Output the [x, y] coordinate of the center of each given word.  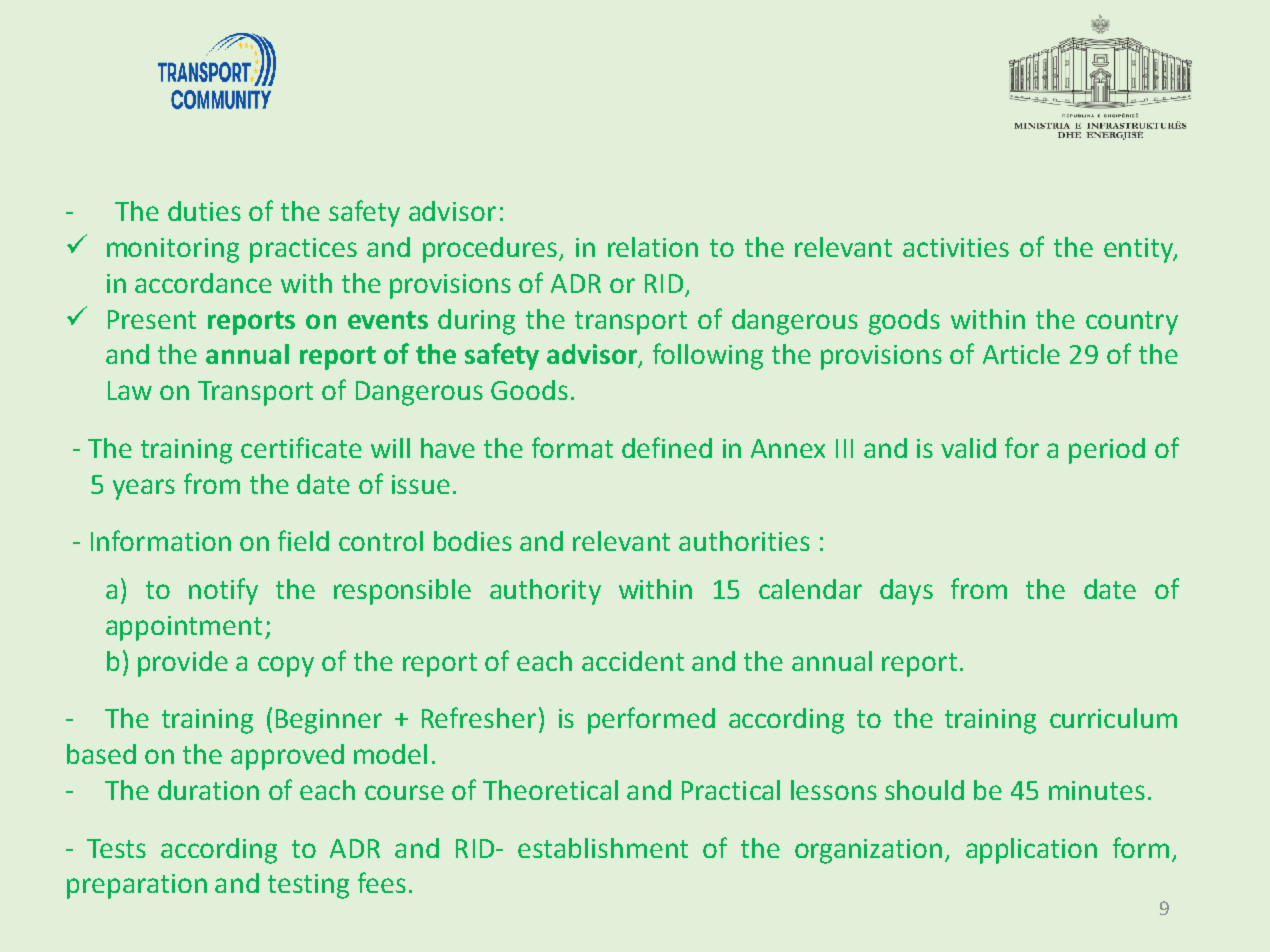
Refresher [479, 717]
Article [1021, 354]
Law [130, 390]
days [906, 592]
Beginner [329, 721]
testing [308, 886]
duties [204, 211]
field [303, 540]
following [708, 356]
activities [956, 247]
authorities [744, 541]
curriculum [1113, 718]
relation [653, 247]
